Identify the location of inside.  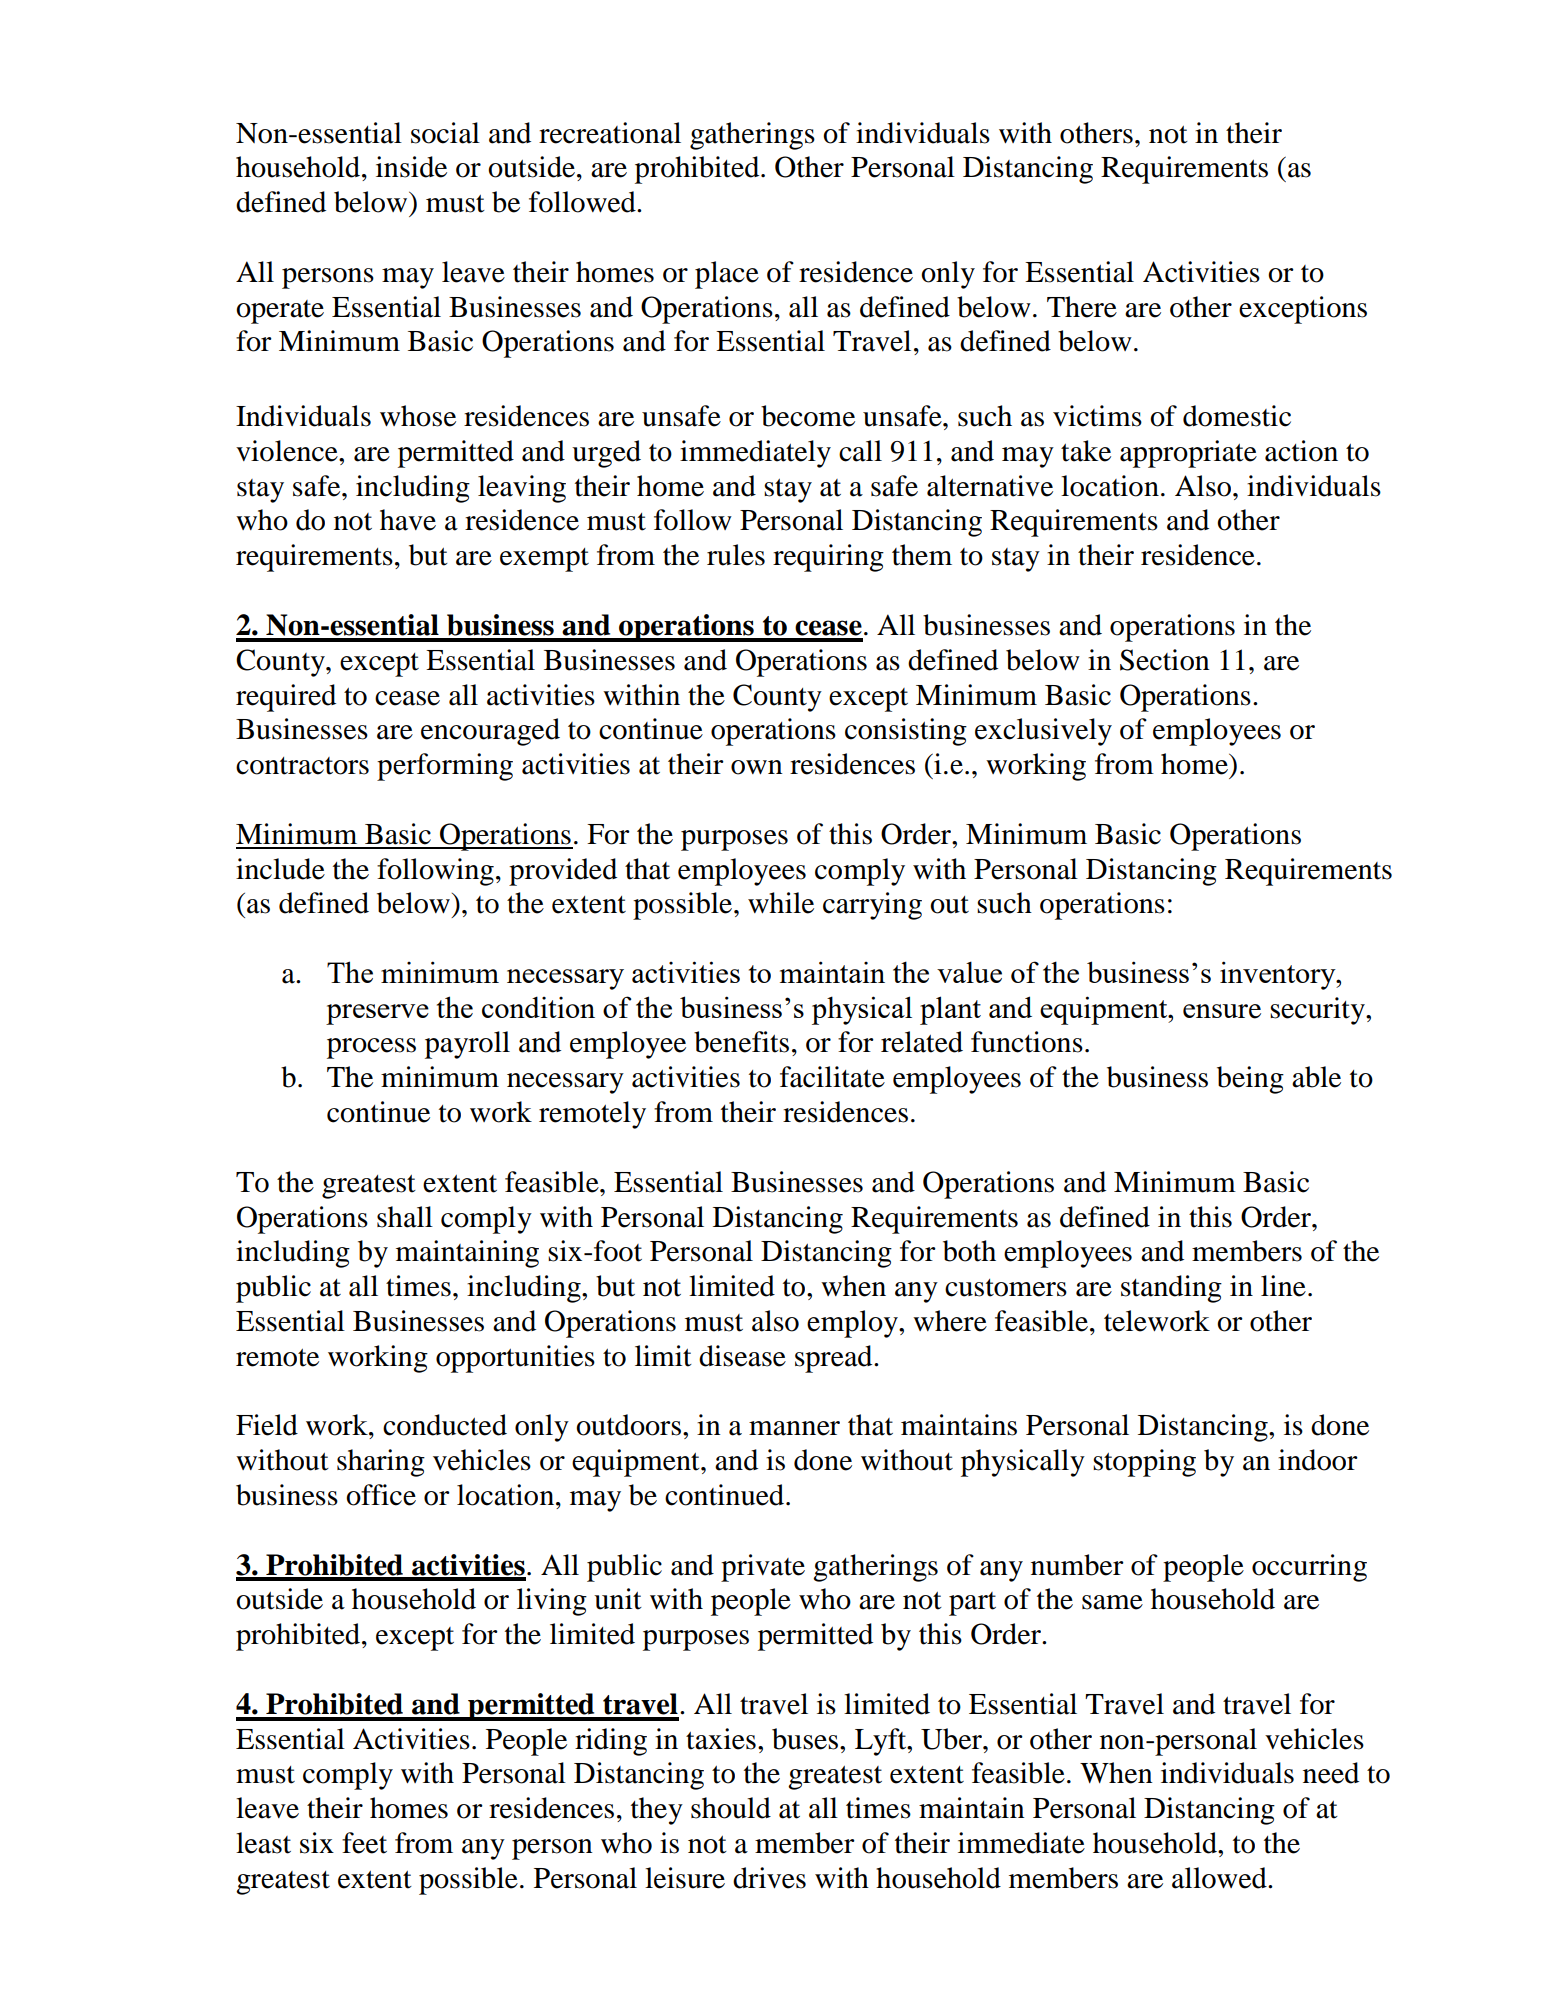
(411, 167).
